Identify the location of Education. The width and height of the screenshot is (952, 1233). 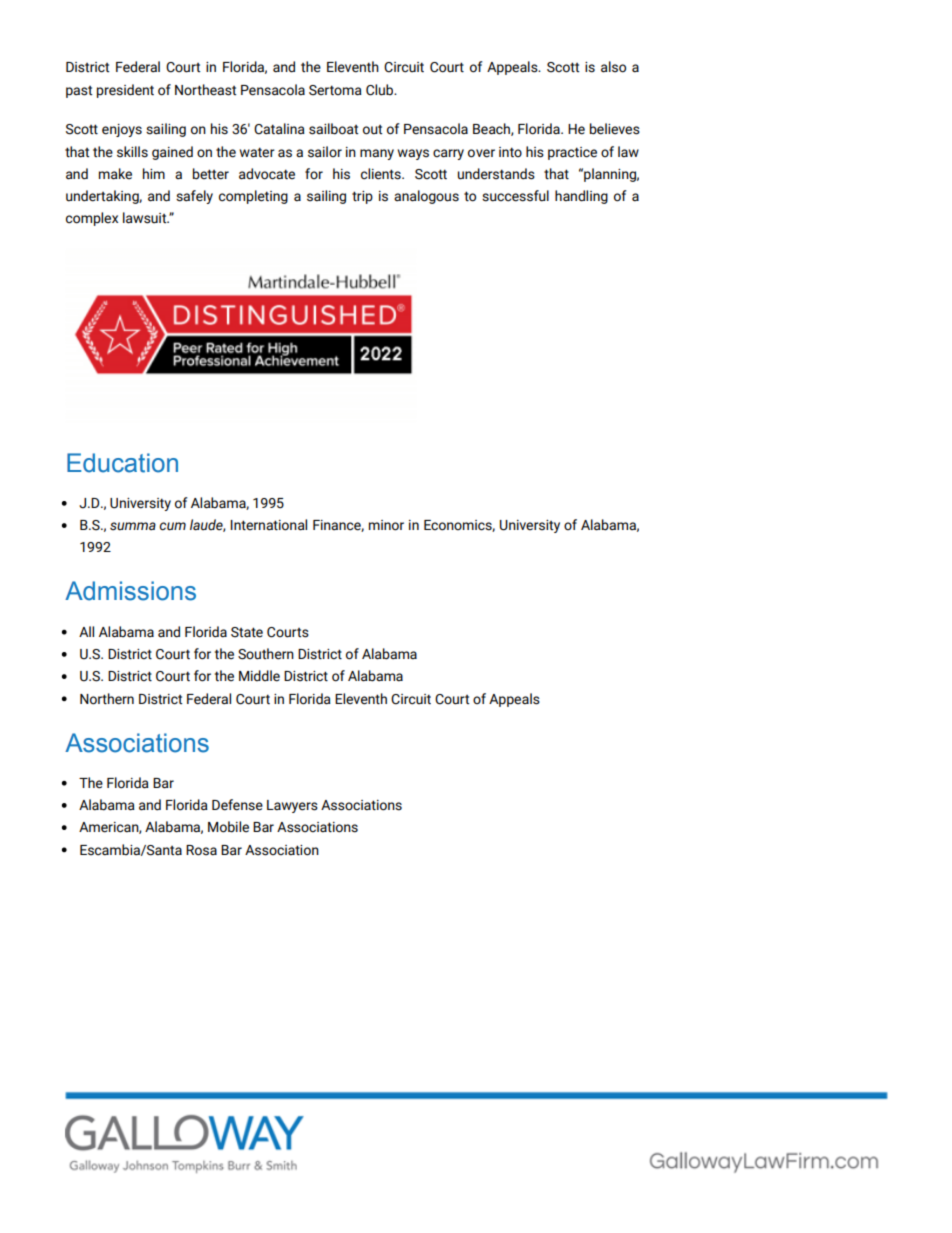
(122, 463).
